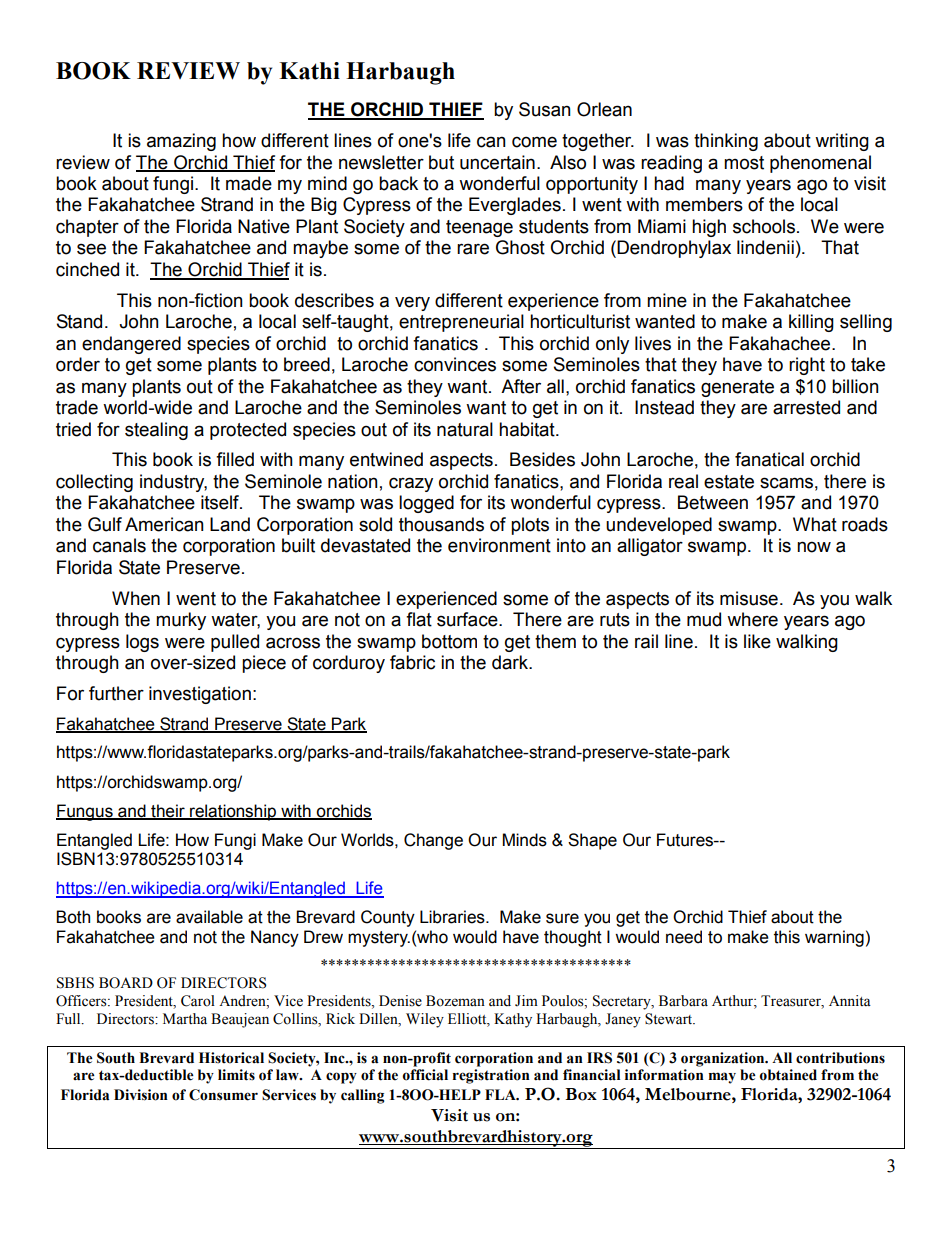 This page has width=952, height=1233. Describe the element at coordinates (545, 109) in the page. I see `Susan` at that location.
